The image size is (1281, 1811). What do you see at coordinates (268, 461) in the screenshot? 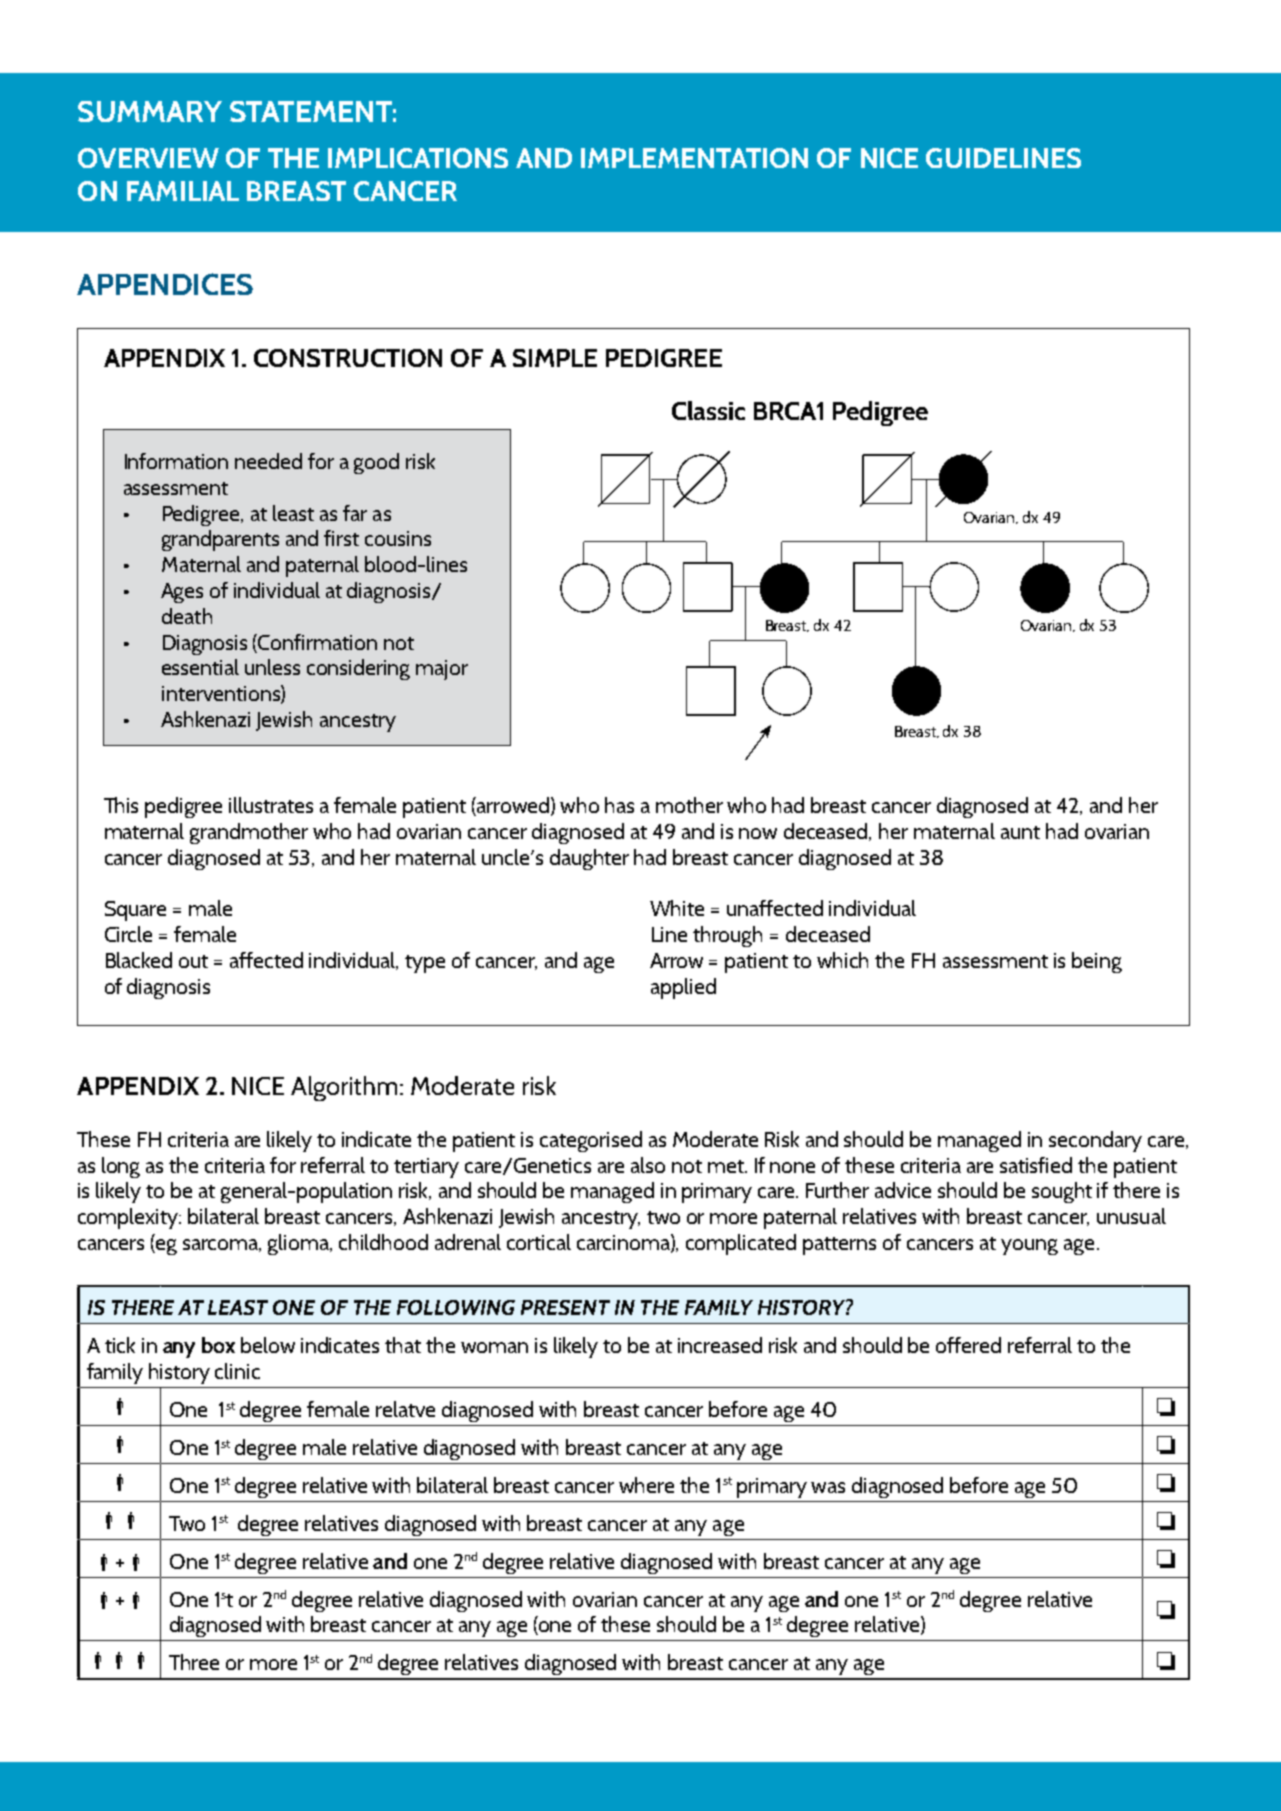
I see `needed` at bounding box center [268, 461].
